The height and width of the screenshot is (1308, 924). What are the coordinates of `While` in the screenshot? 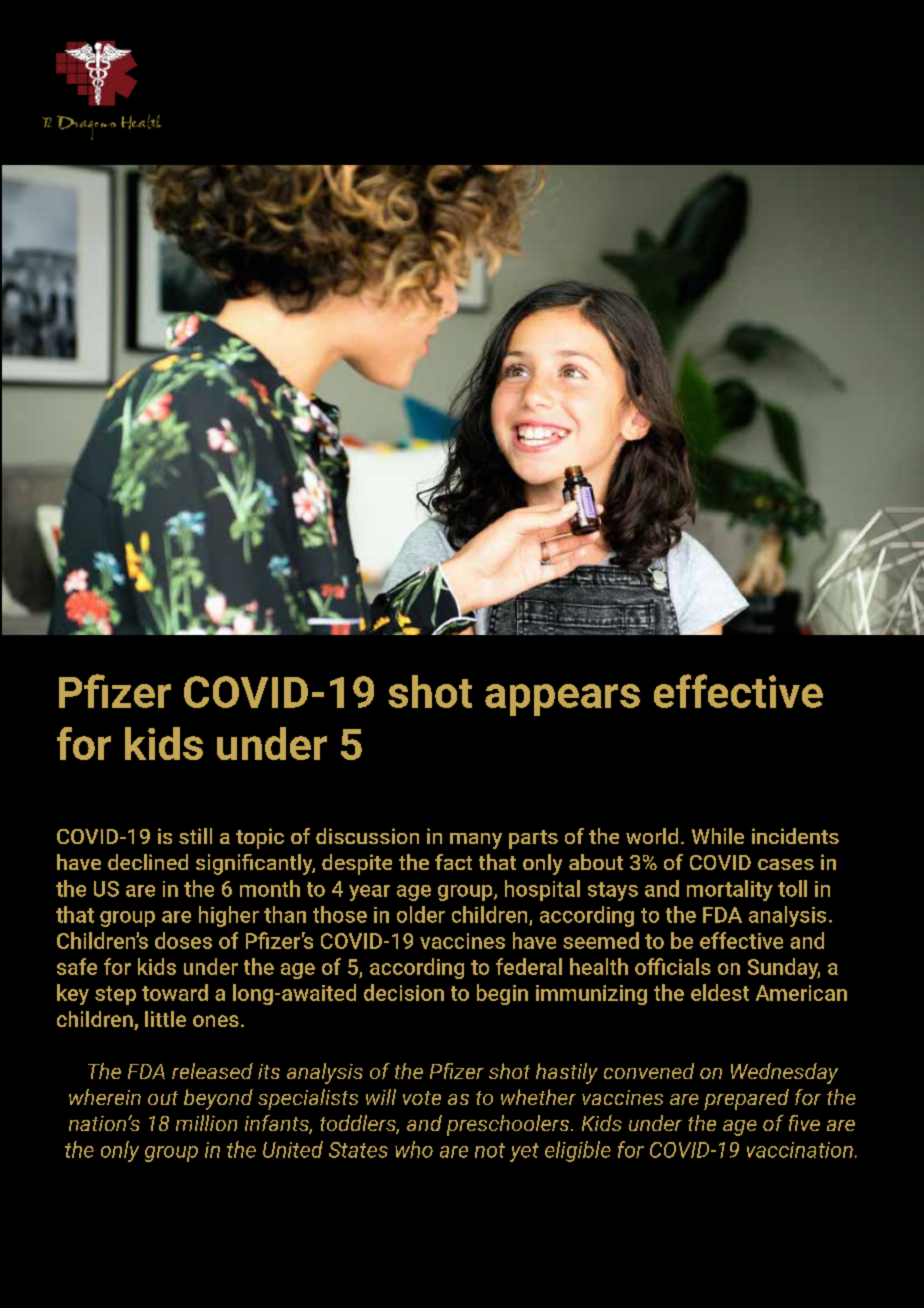 It's located at (718, 836).
